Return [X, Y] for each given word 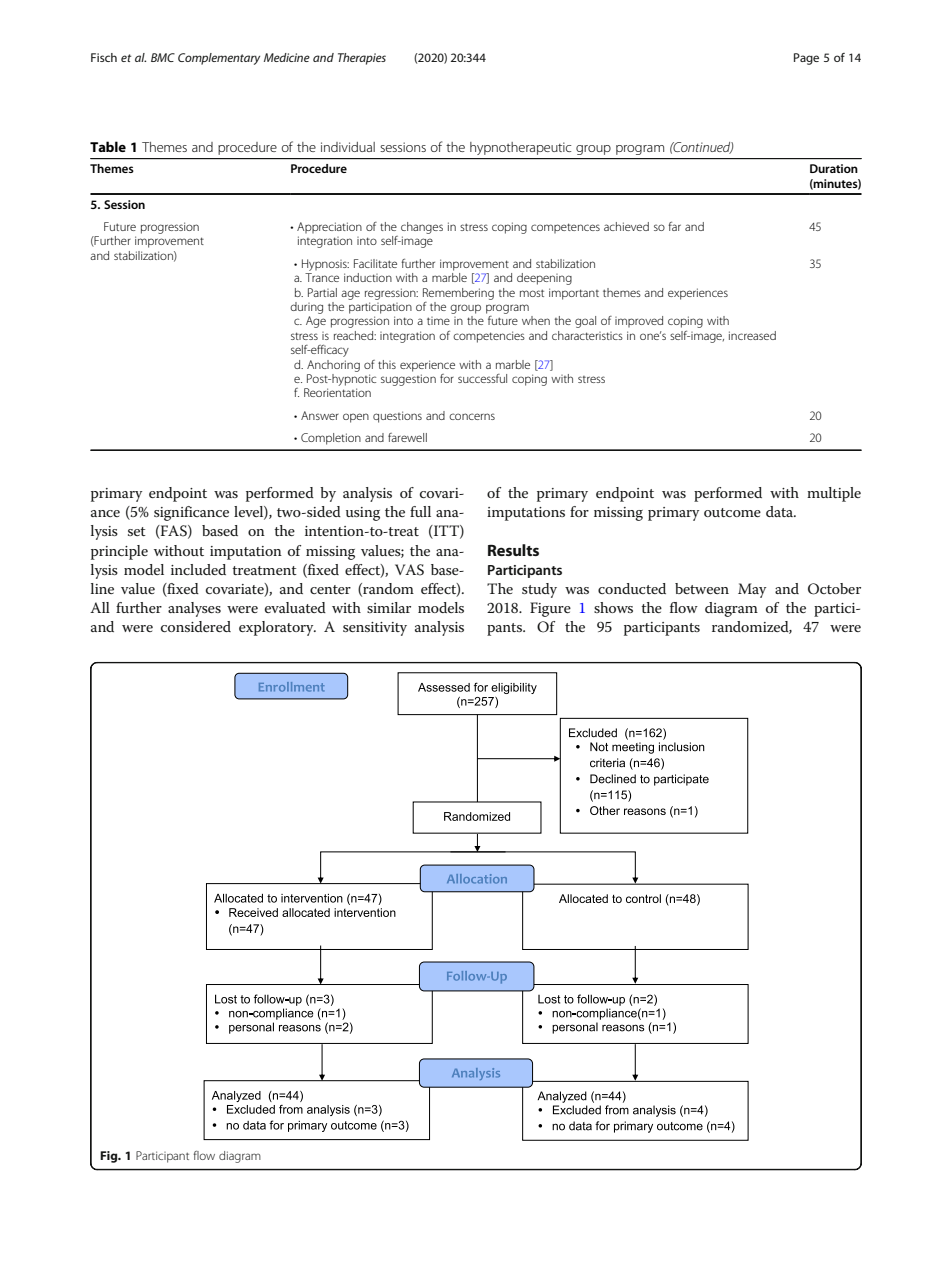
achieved [626, 226]
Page [806, 59]
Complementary [219, 59]
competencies [489, 337]
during [306, 308]
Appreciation [329, 227]
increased [752, 335]
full [420, 511]
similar [389, 607]
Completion [331, 439]
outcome [732, 512]
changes [422, 228]
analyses [194, 609]
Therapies [362, 59]
